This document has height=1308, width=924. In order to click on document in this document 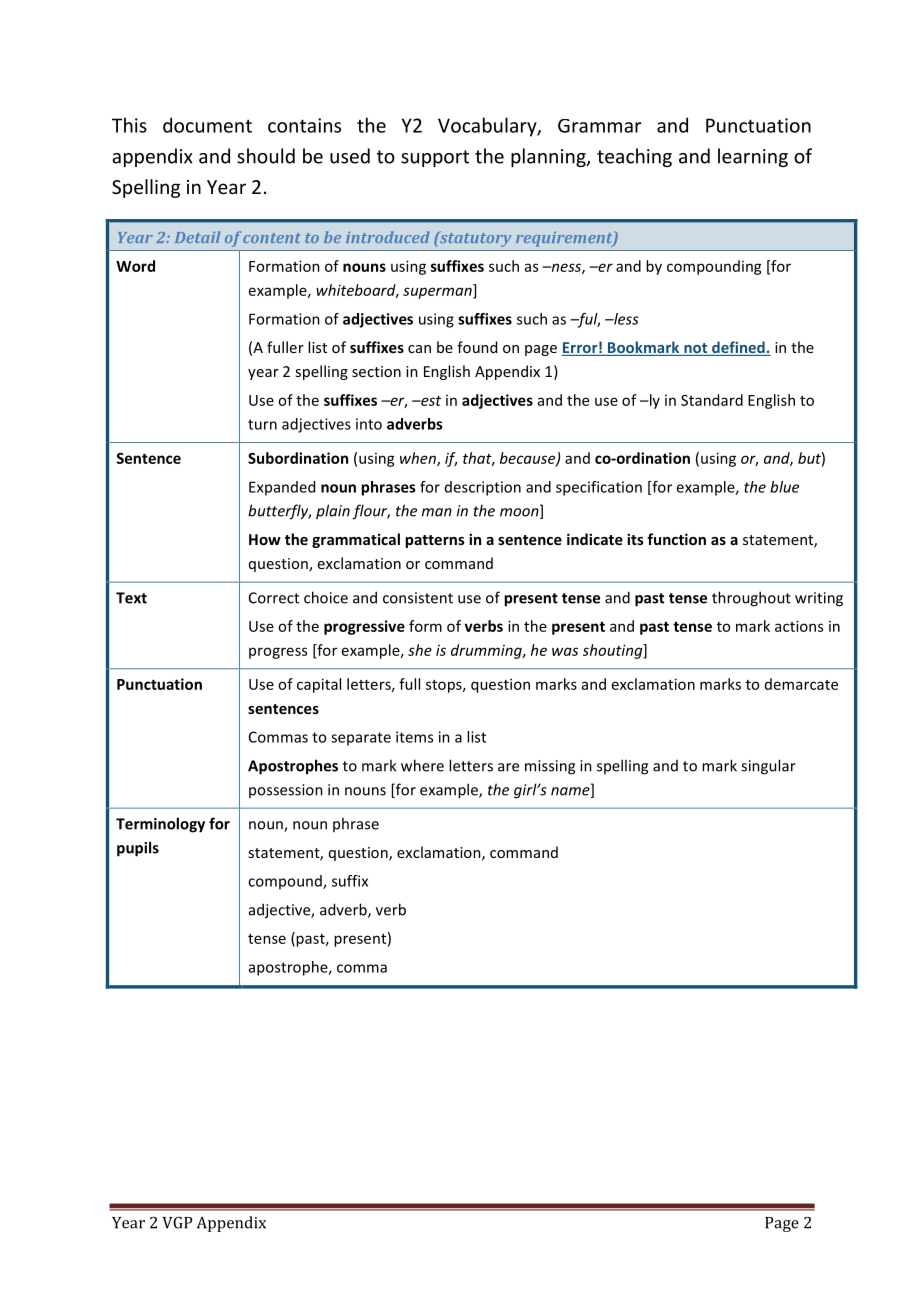, I will do `click(207, 125)`.
